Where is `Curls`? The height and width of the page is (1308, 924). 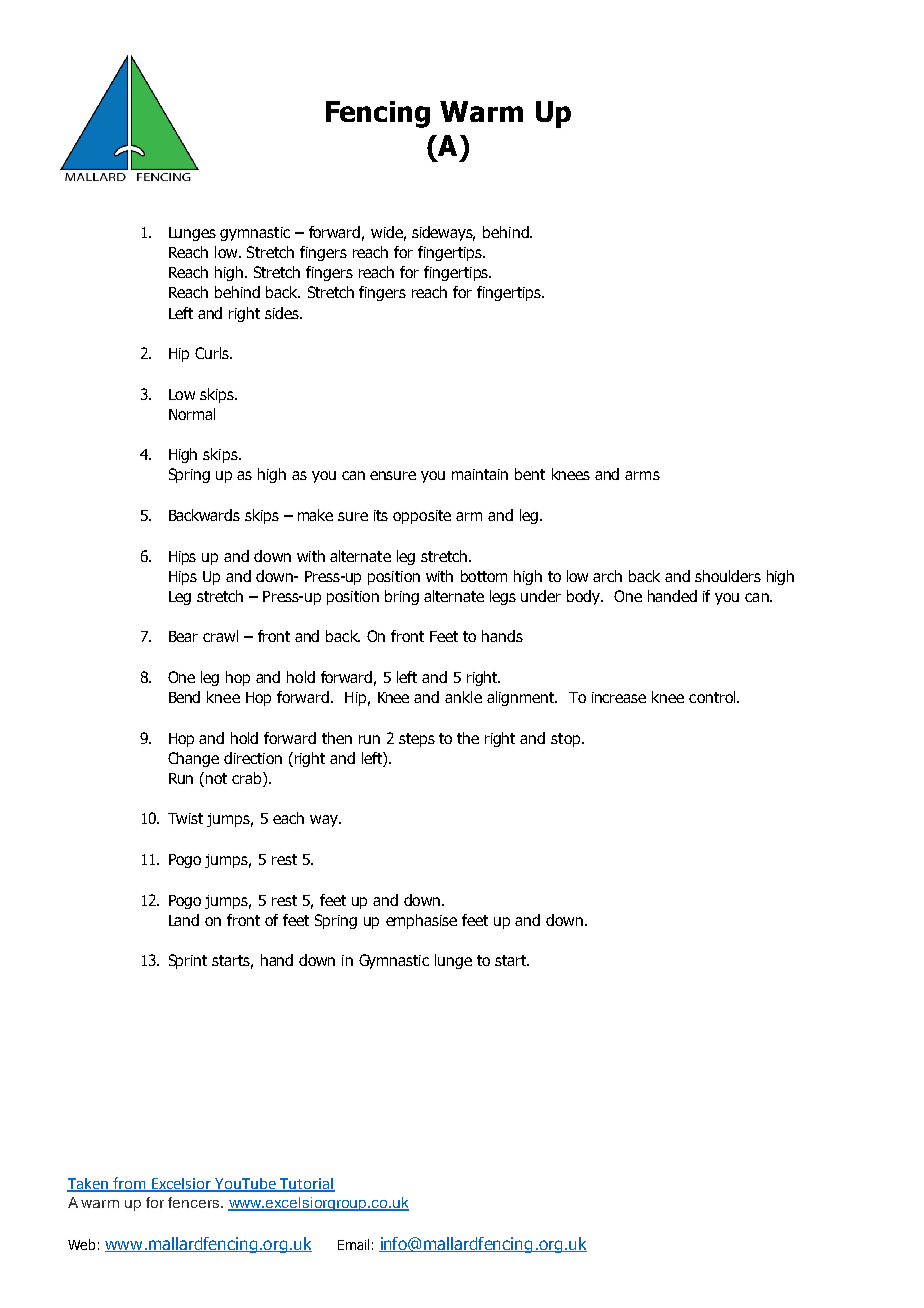
Curls is located at coordinates (213, 353).
